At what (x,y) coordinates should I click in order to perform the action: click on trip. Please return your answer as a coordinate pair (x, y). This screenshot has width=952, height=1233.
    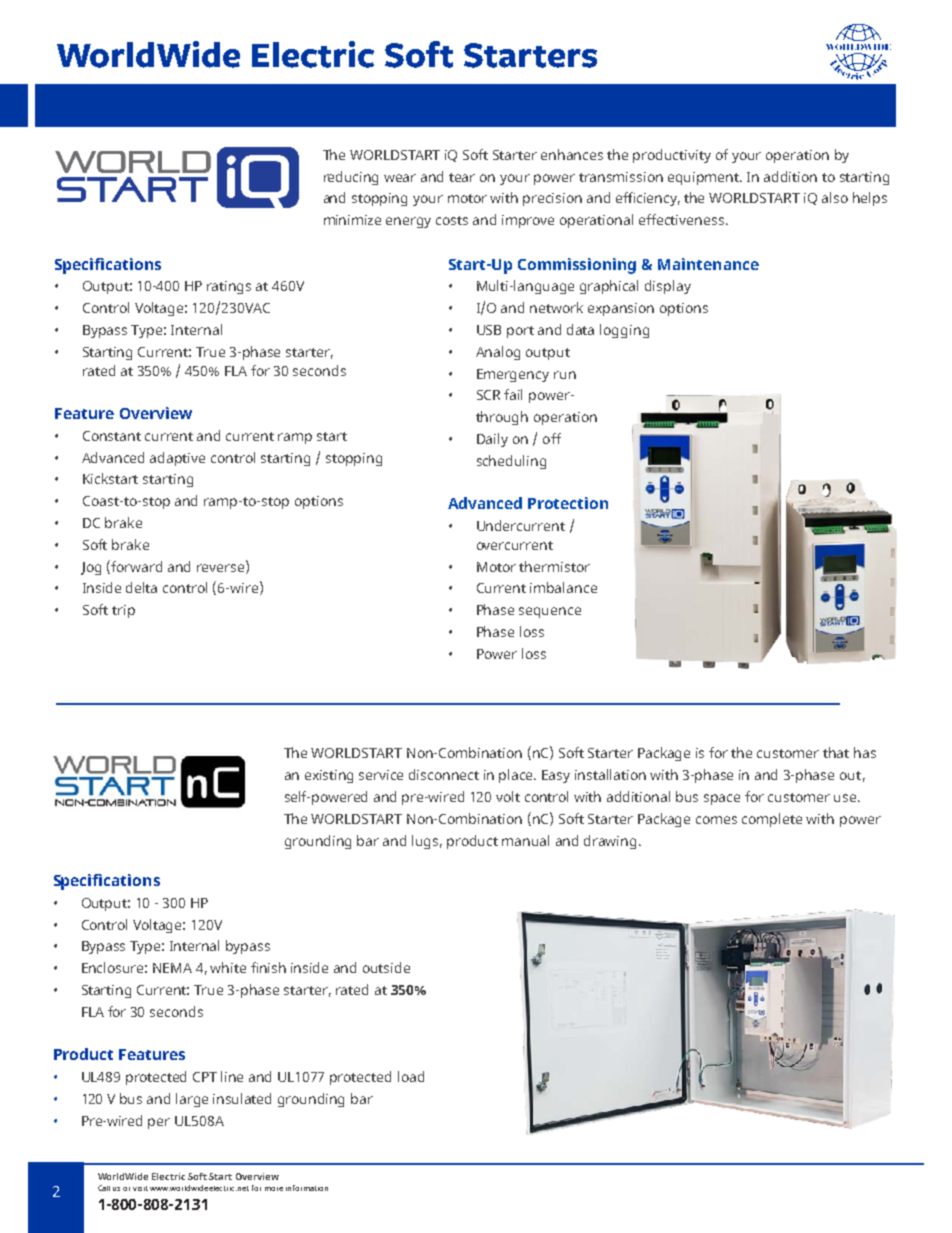
    Looking at the image, I should click on (123, 611).
